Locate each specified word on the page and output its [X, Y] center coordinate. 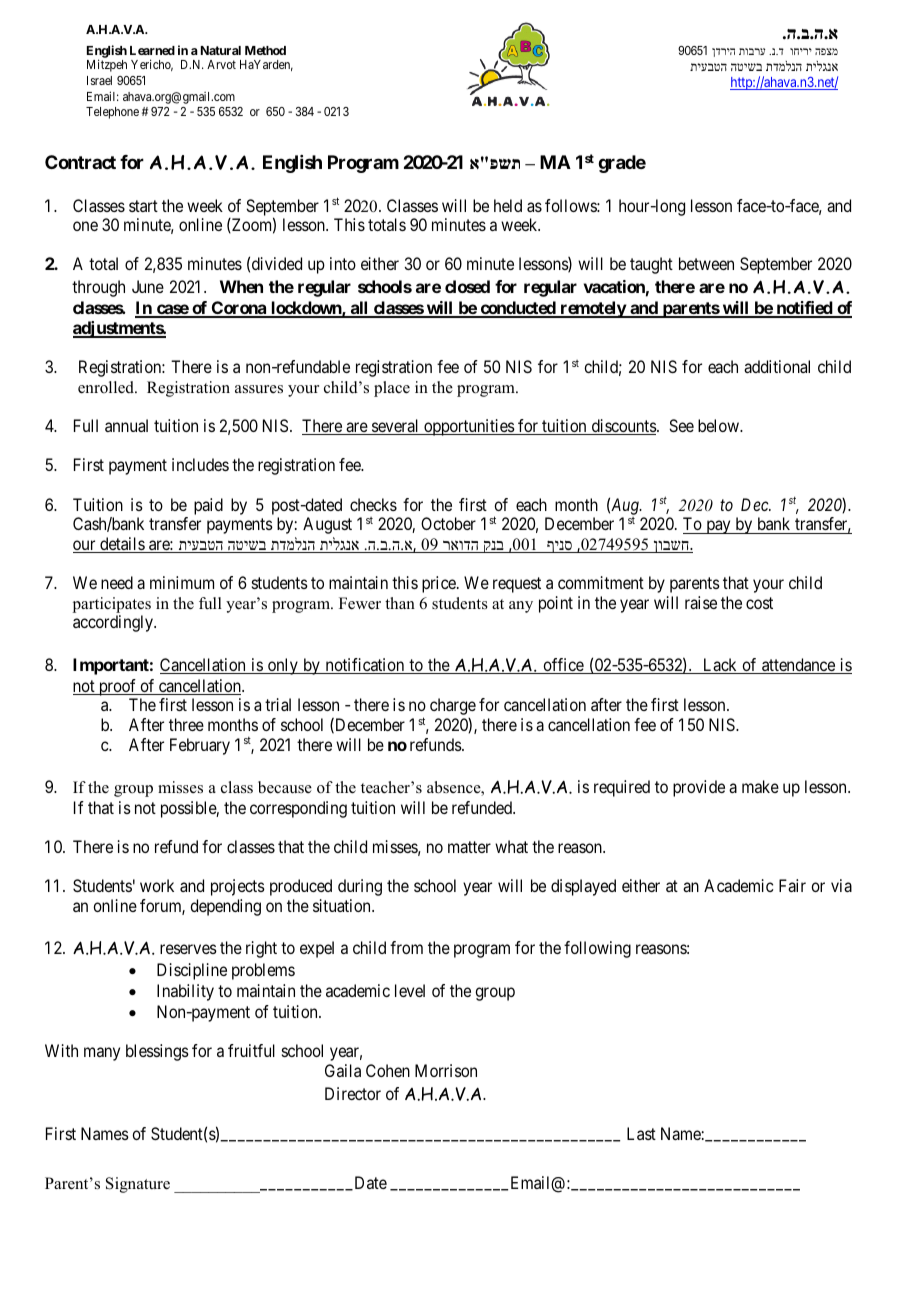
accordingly [114, 623]
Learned [152, 50]
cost [759, 603]
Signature [138, 1185]
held [508, 205]
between [706, 263]
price [440, 584]
